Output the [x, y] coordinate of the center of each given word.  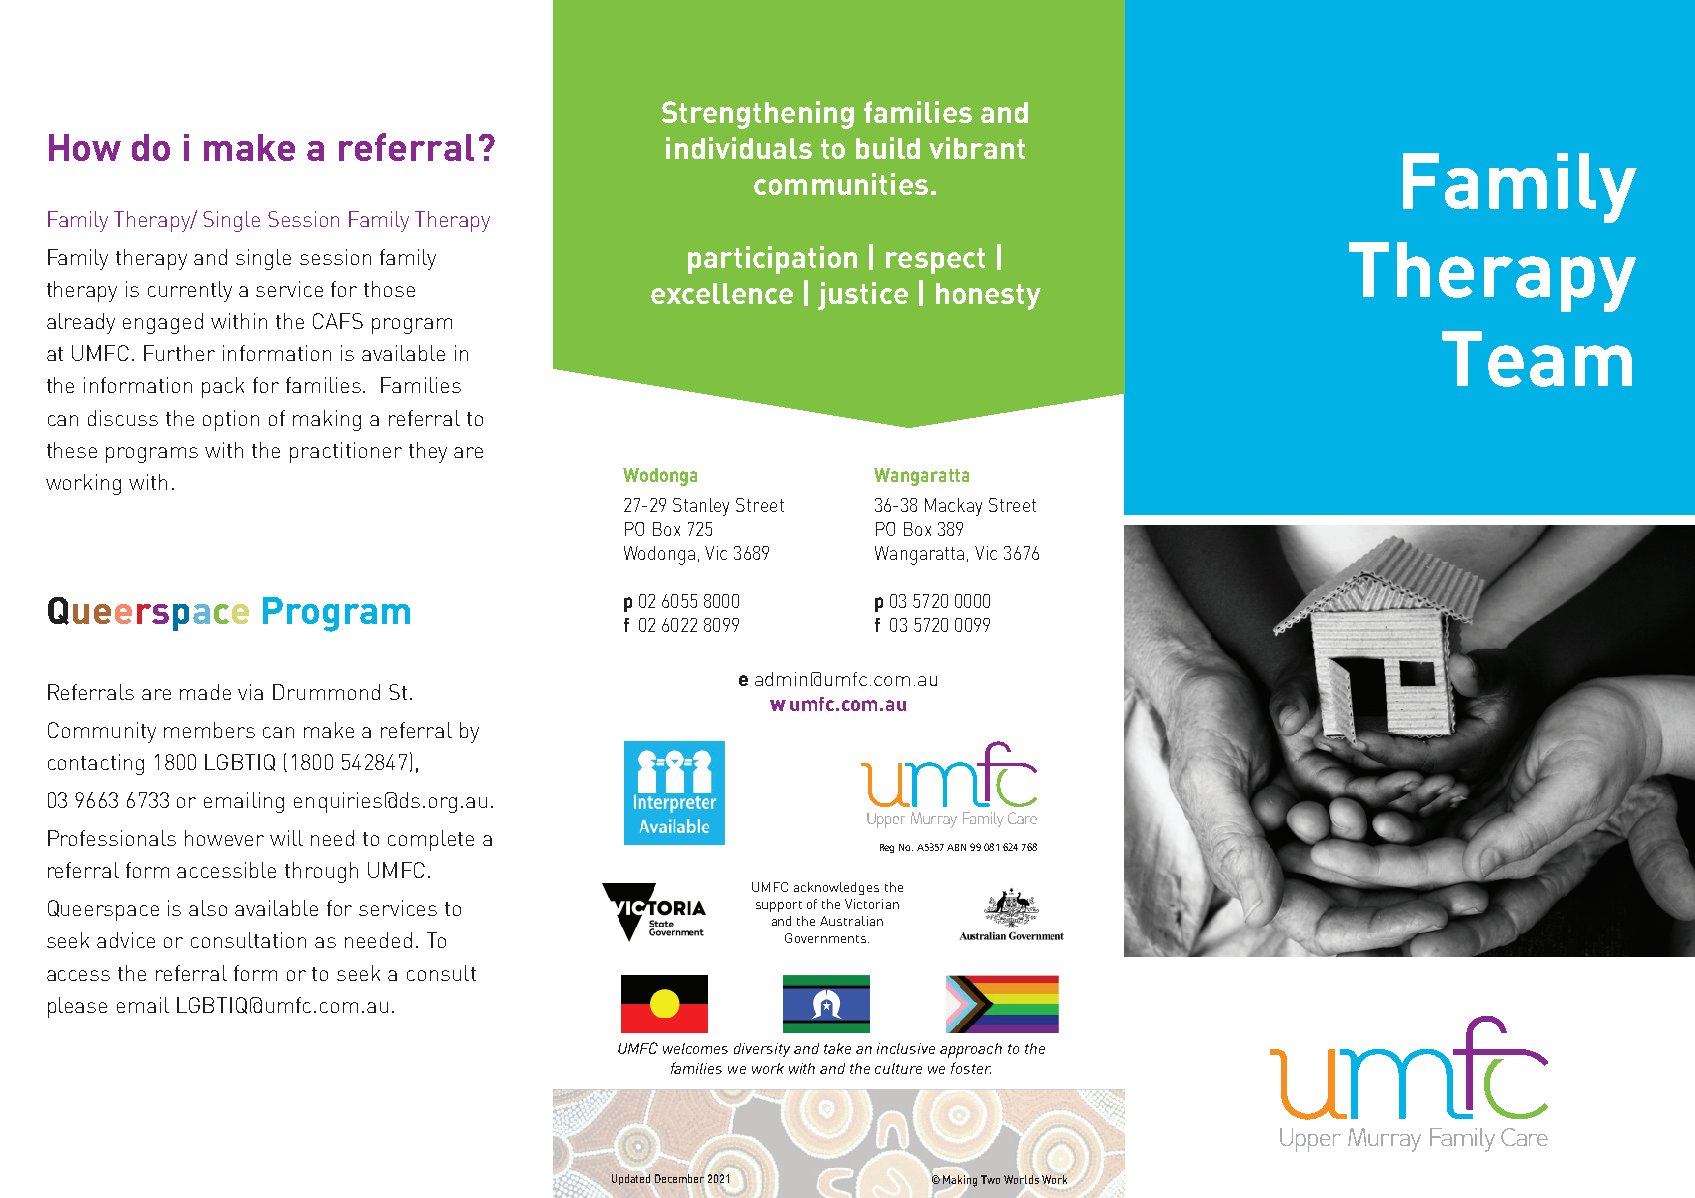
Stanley [701, 507]
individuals [739, 148]
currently [190, 291]
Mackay [953, 507]
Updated [631, 1179]
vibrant [977, 148]
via [250, 692]
